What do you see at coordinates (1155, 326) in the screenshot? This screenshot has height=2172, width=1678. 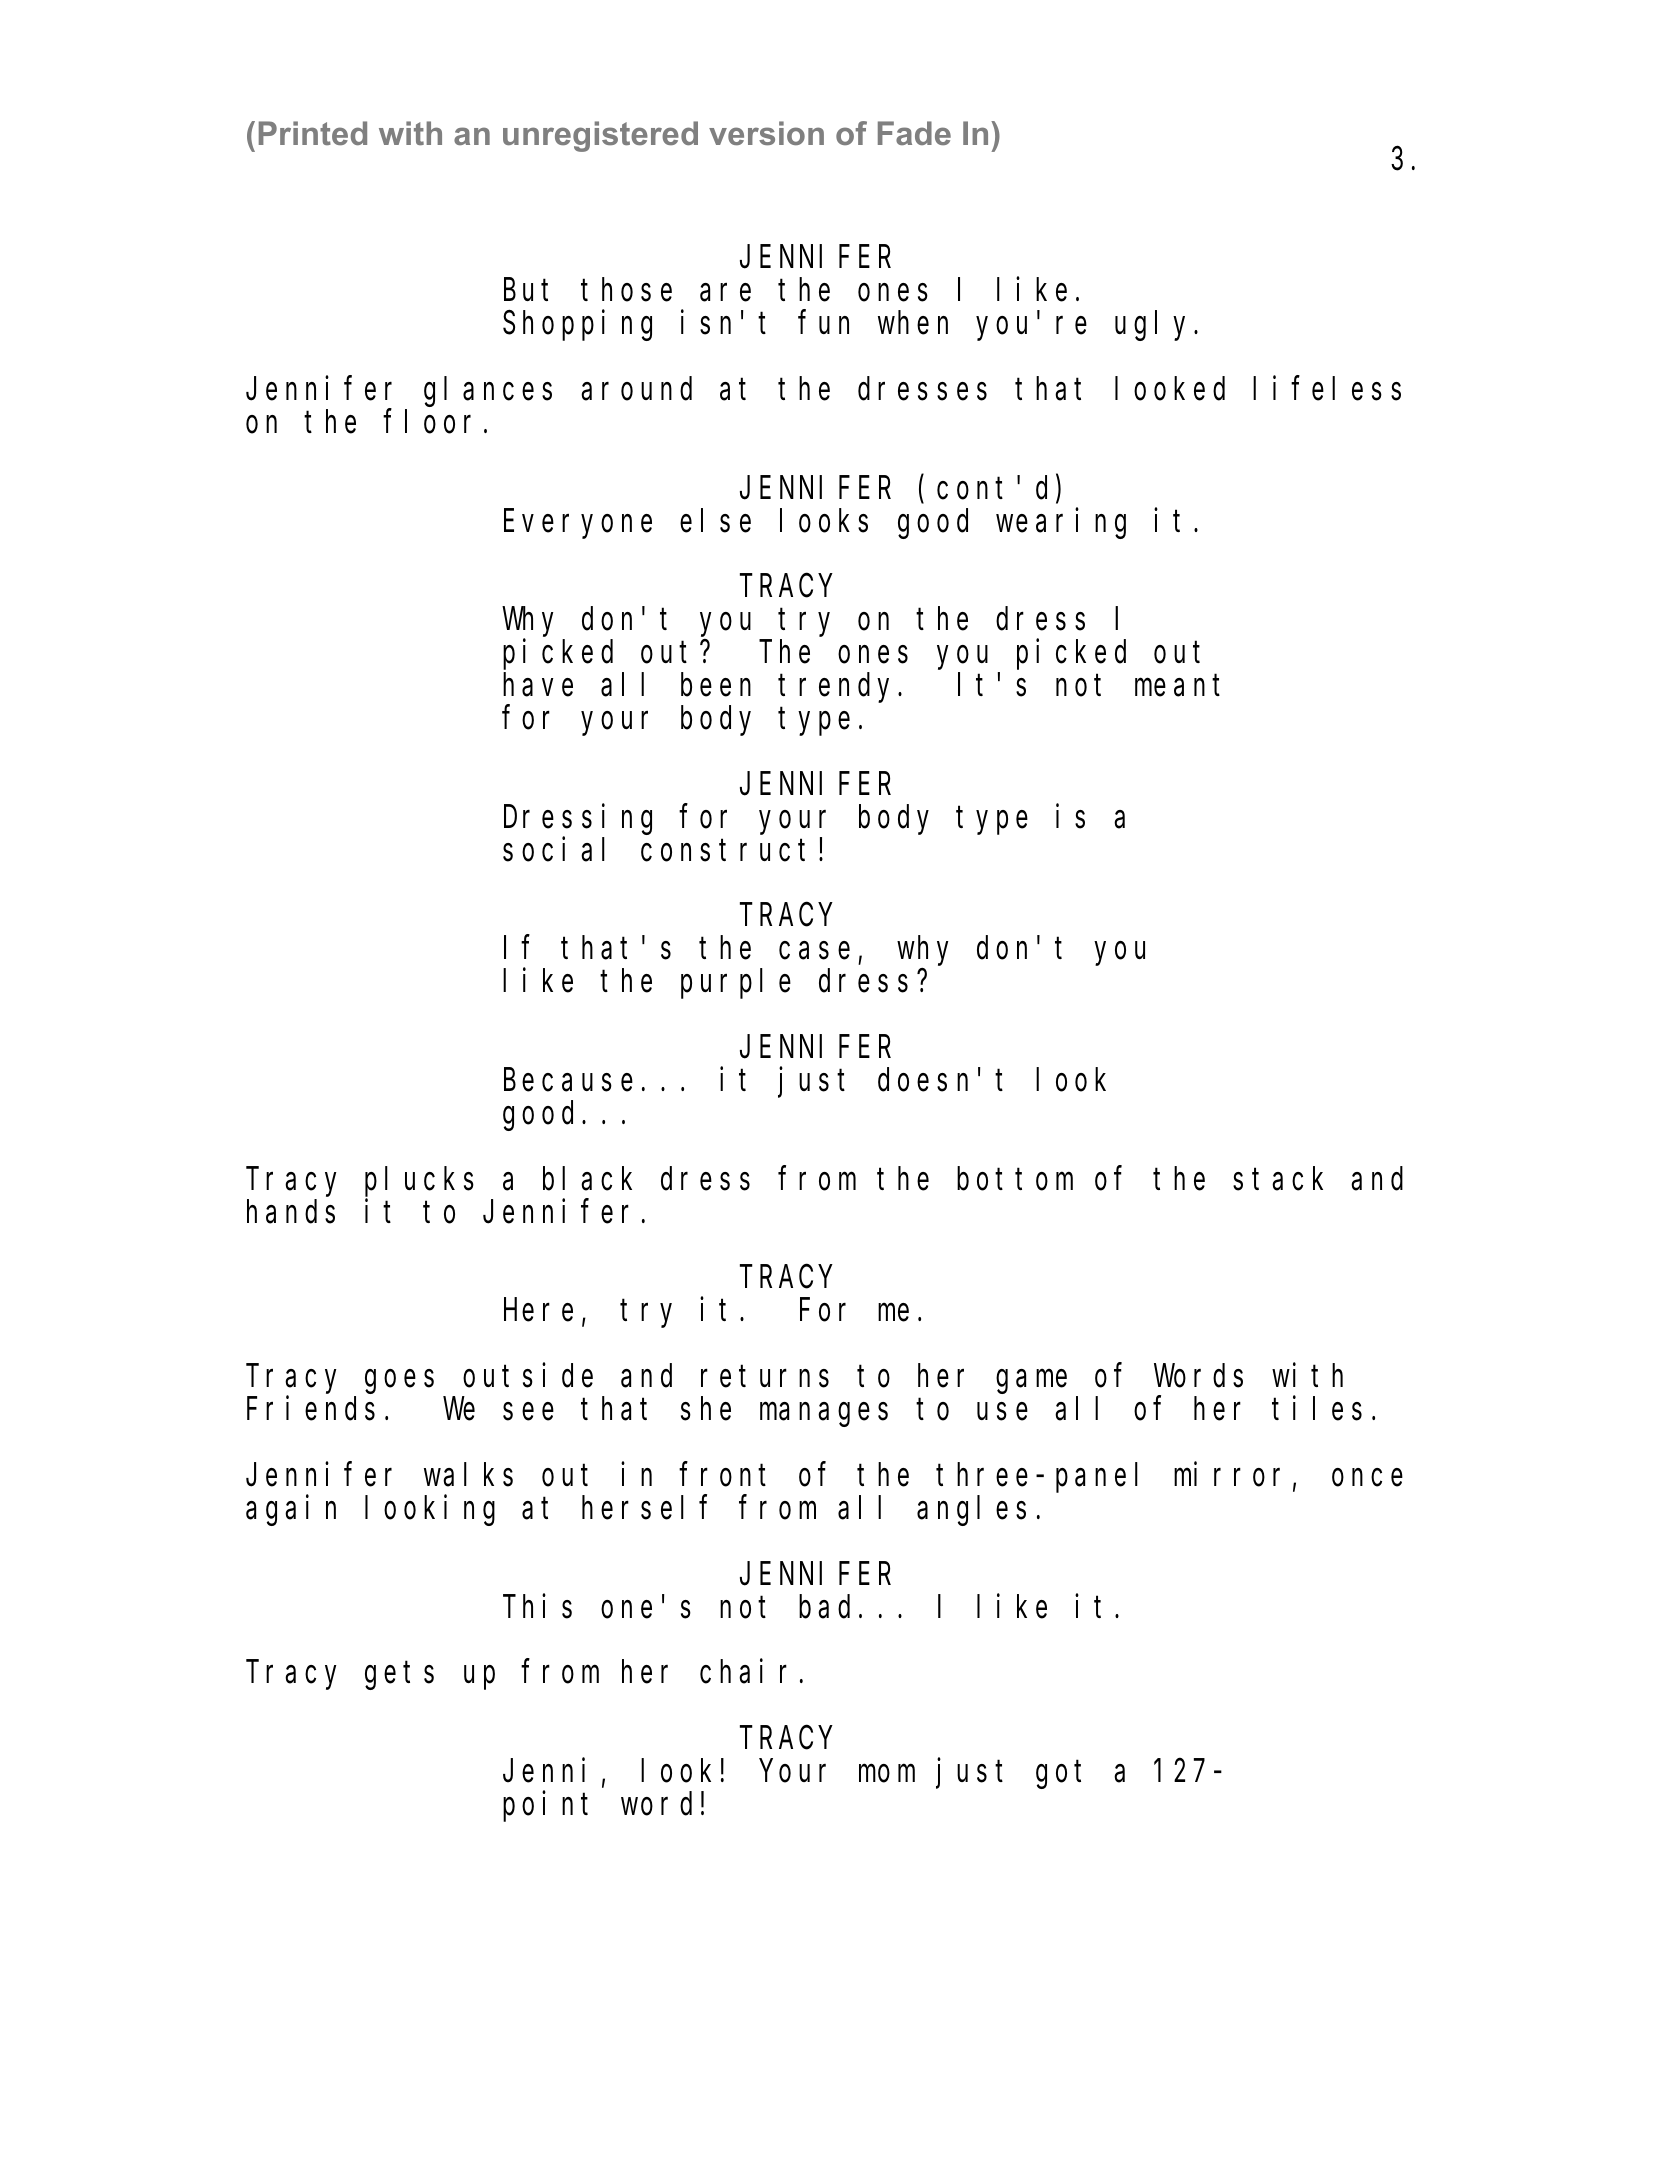 I see `ugly` at bounding box center [1155, 326].
